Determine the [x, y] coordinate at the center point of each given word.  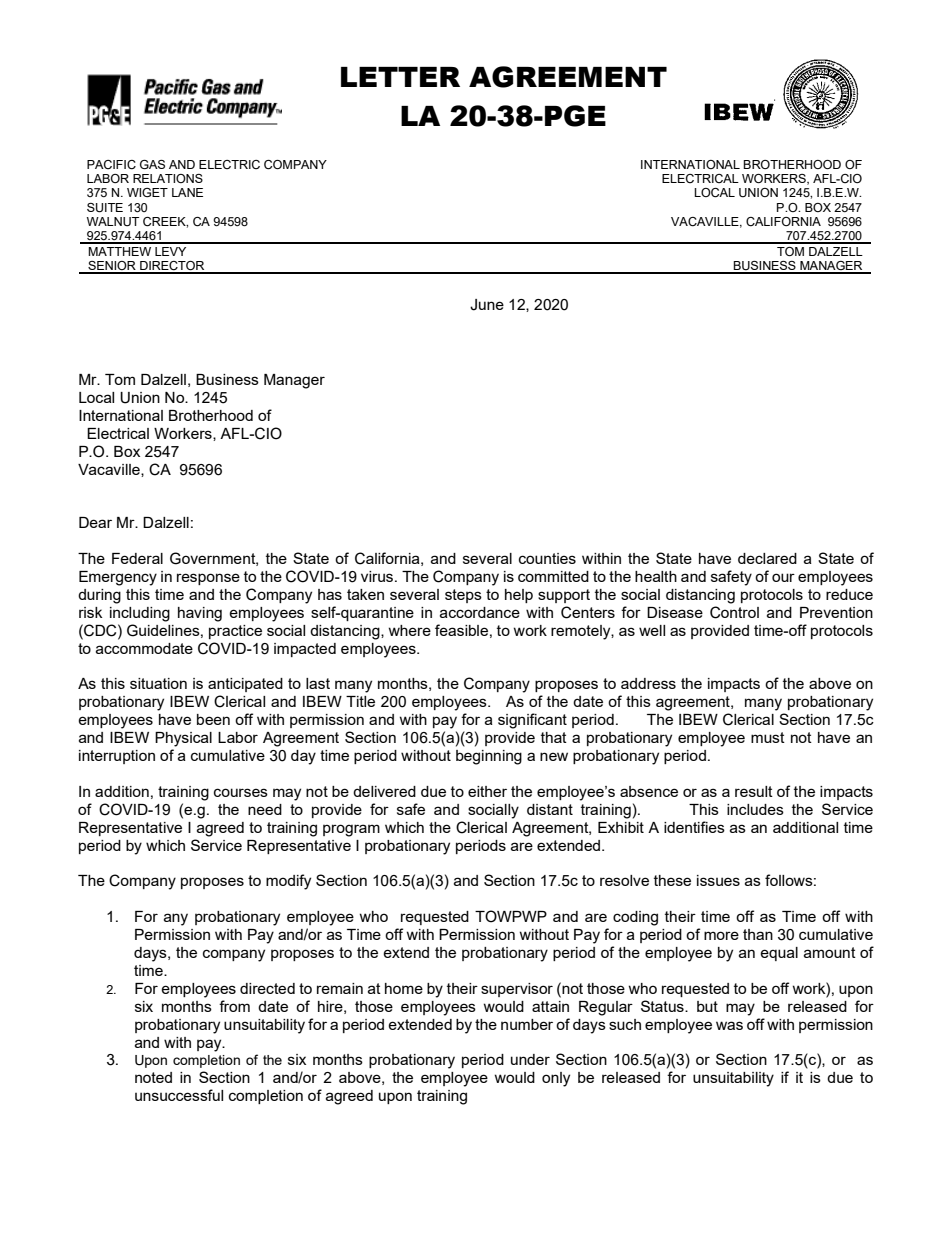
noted [153, 1077]
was [729, 1025]
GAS [152, 165]
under [530, 1059]
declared [767, 558]
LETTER [400, 77]
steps [463, 596]
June [487, 305]
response [208, 579]
